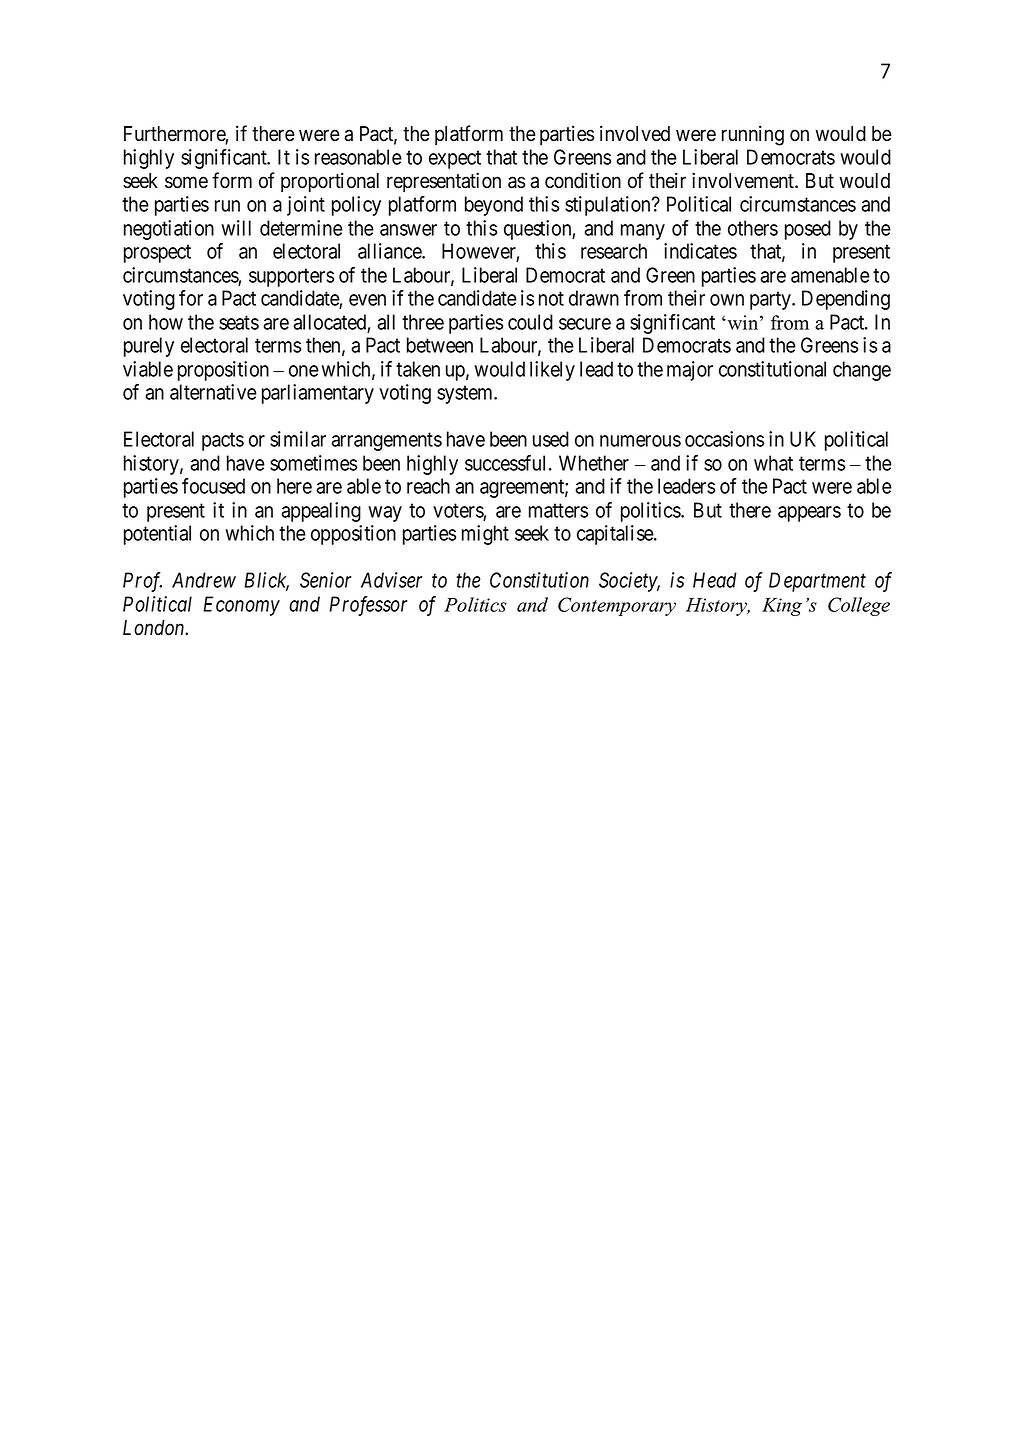 The height and width of the image is (1434, 1013). Describe the element at coordinates (428, 486) in the image. I see `reach` at that location.
